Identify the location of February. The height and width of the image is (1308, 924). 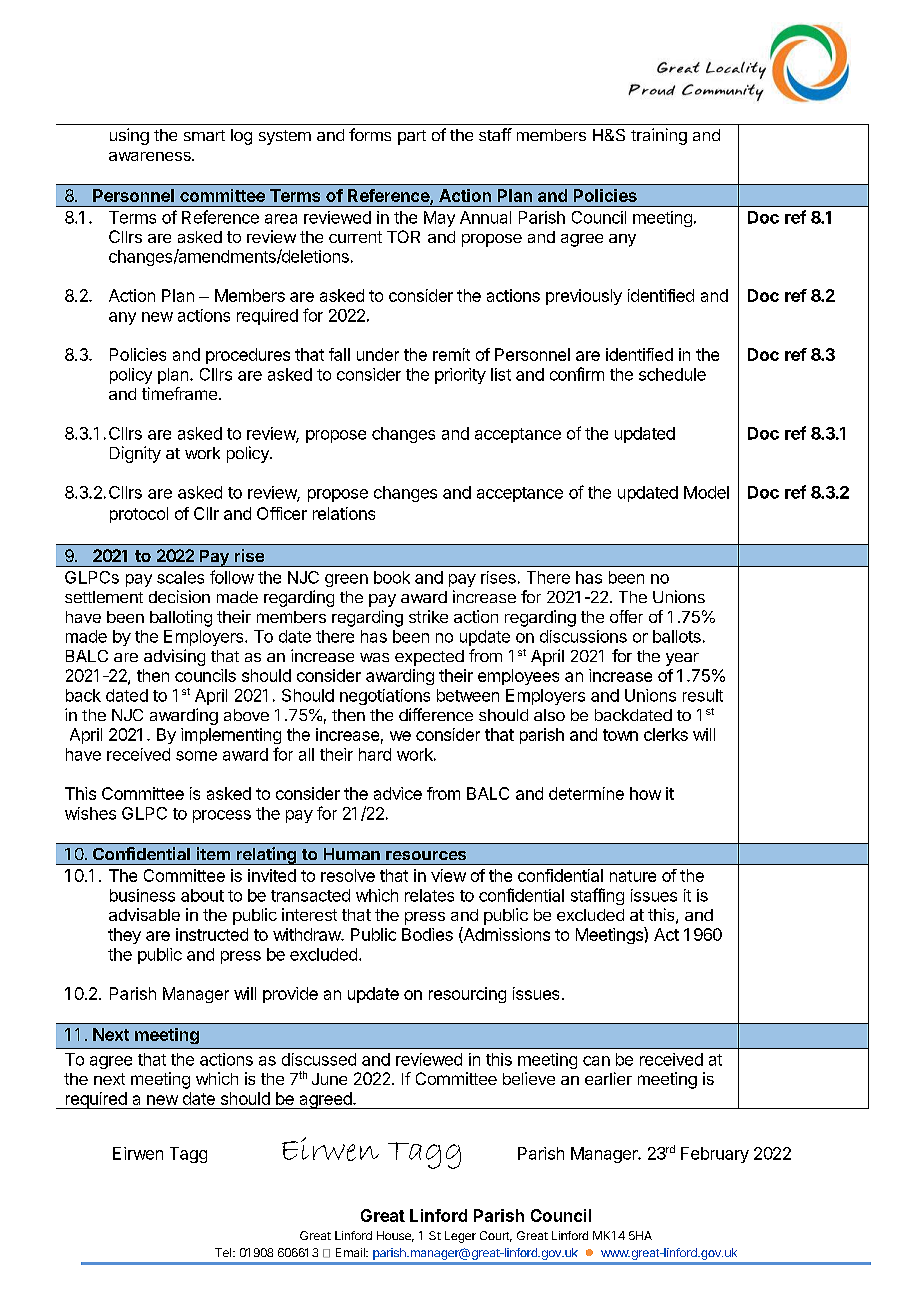
(715, 1155).
